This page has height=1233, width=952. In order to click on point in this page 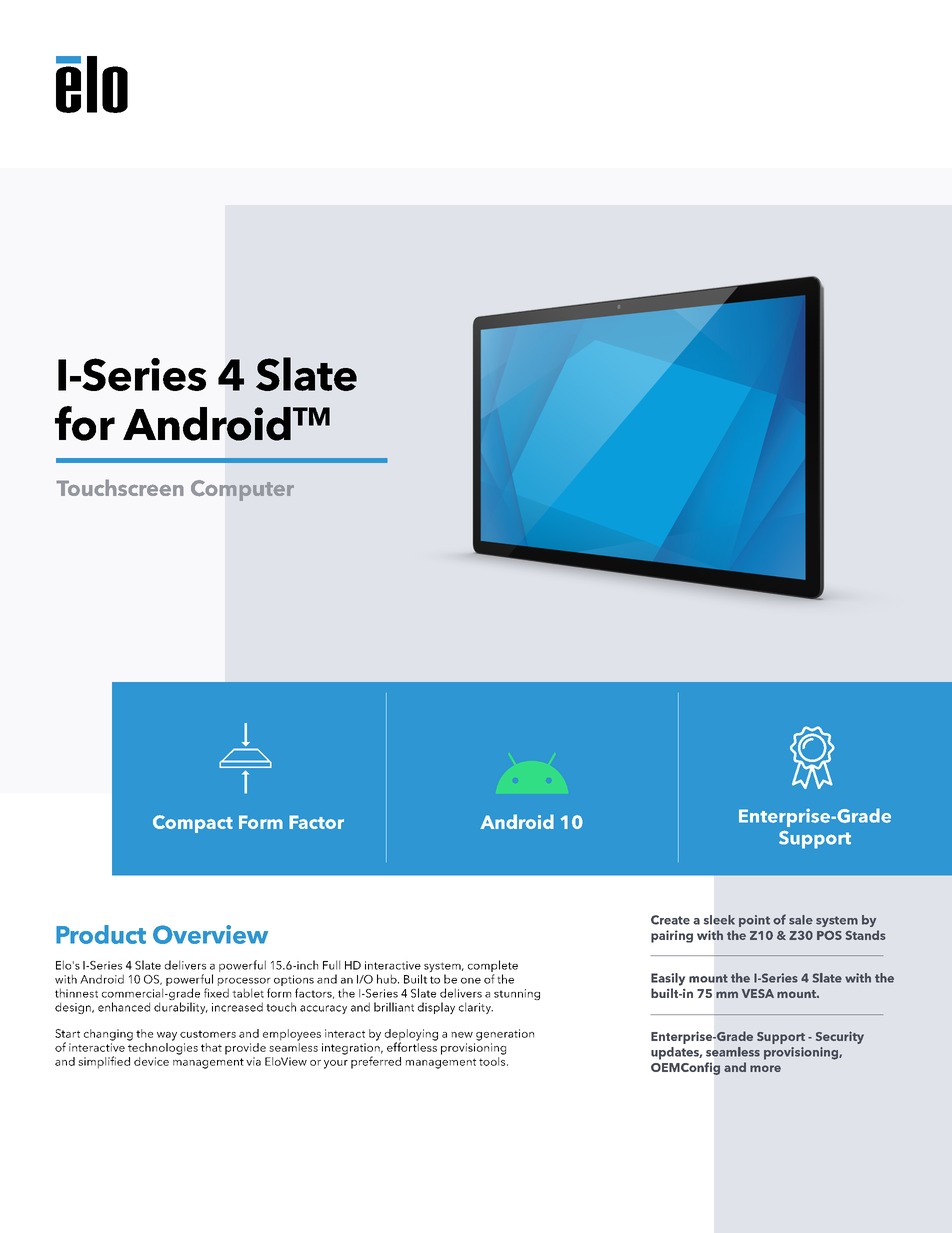, I will do `click(754, 921)`.
